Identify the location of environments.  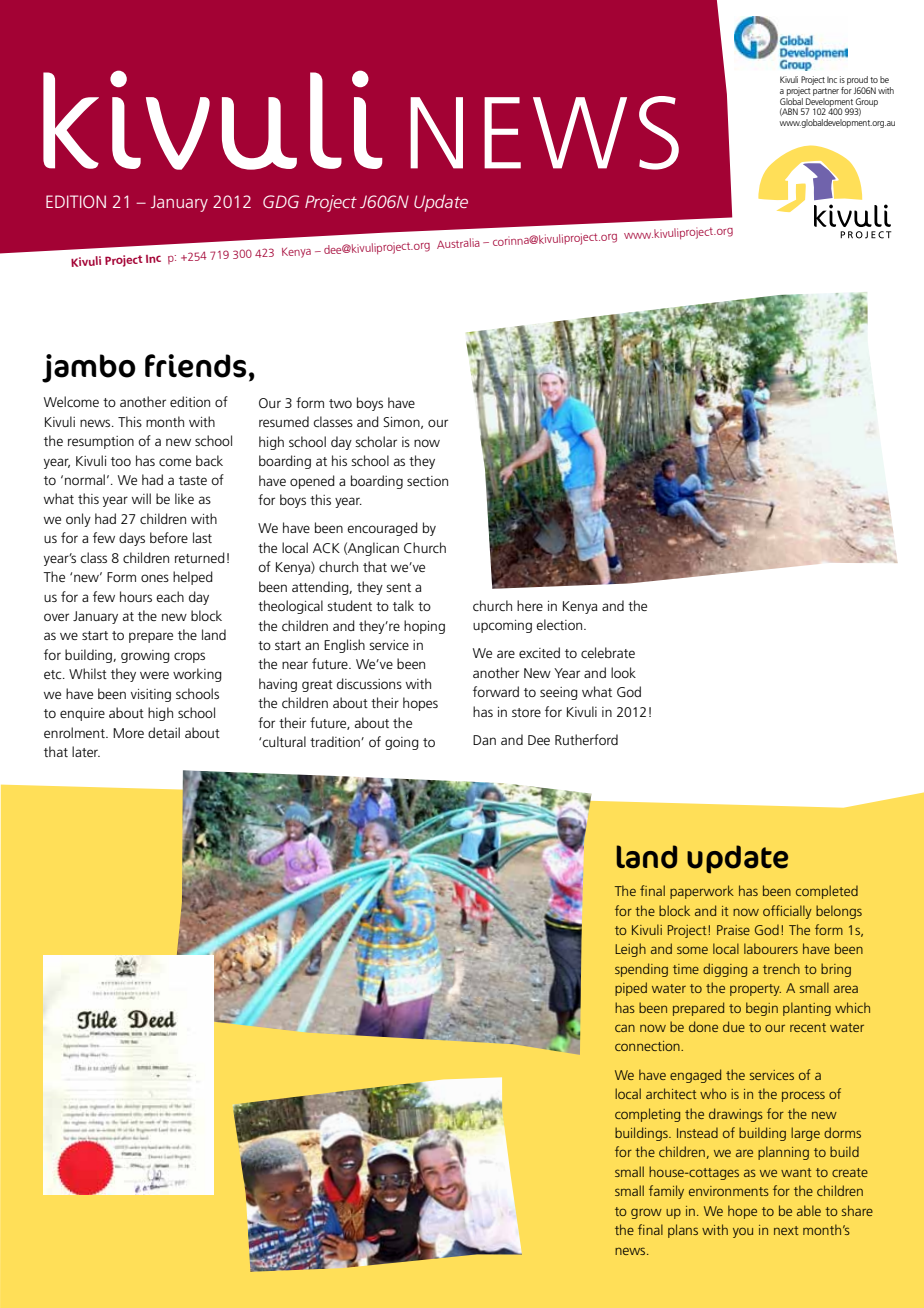
(729, 1191).
